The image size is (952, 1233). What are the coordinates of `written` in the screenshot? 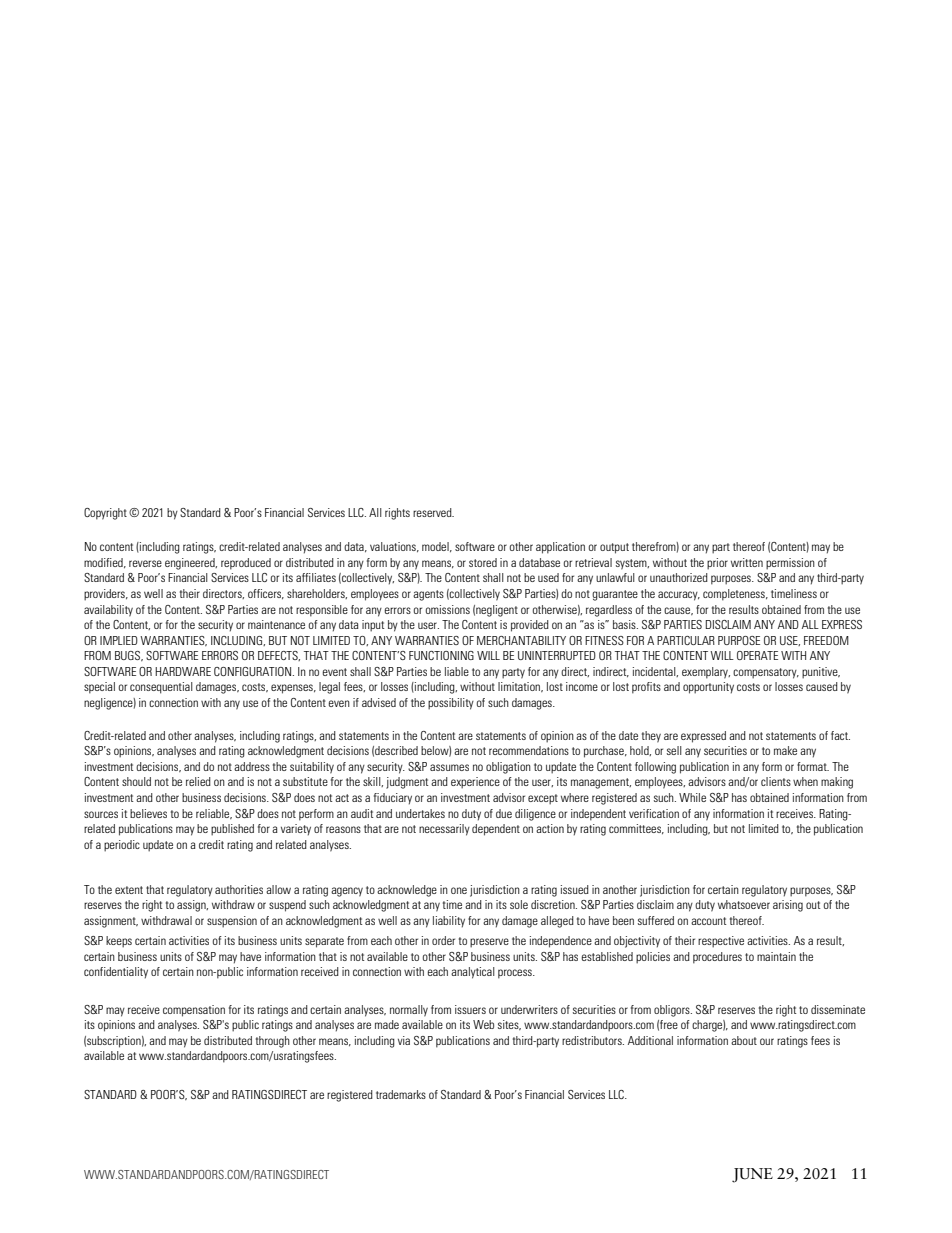 It's located at (747, 562).
